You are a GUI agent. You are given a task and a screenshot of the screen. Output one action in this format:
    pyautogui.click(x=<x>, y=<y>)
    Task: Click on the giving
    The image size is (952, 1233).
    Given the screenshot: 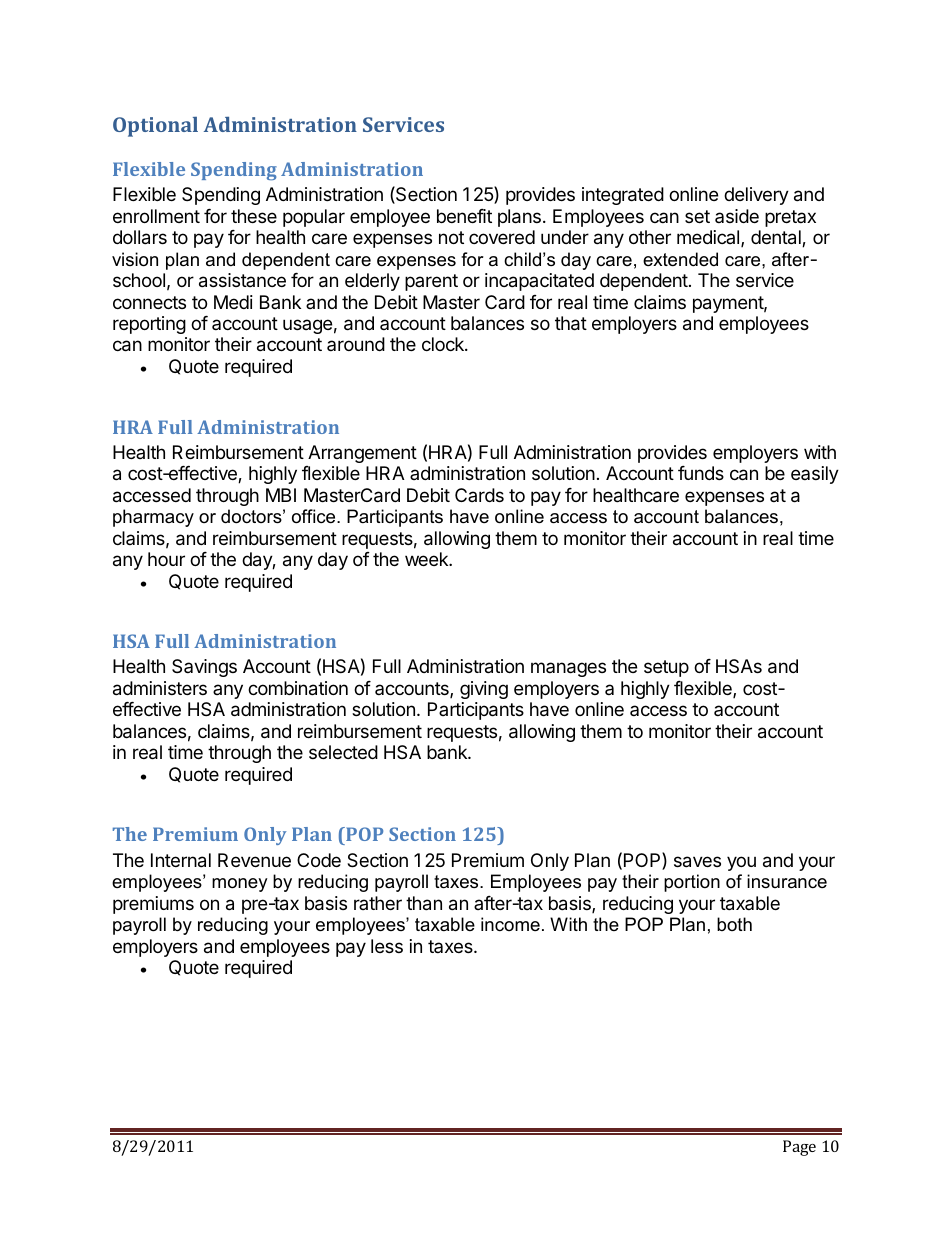 What is the action you would take?
    pyautogui.click(x=484, y=690)
